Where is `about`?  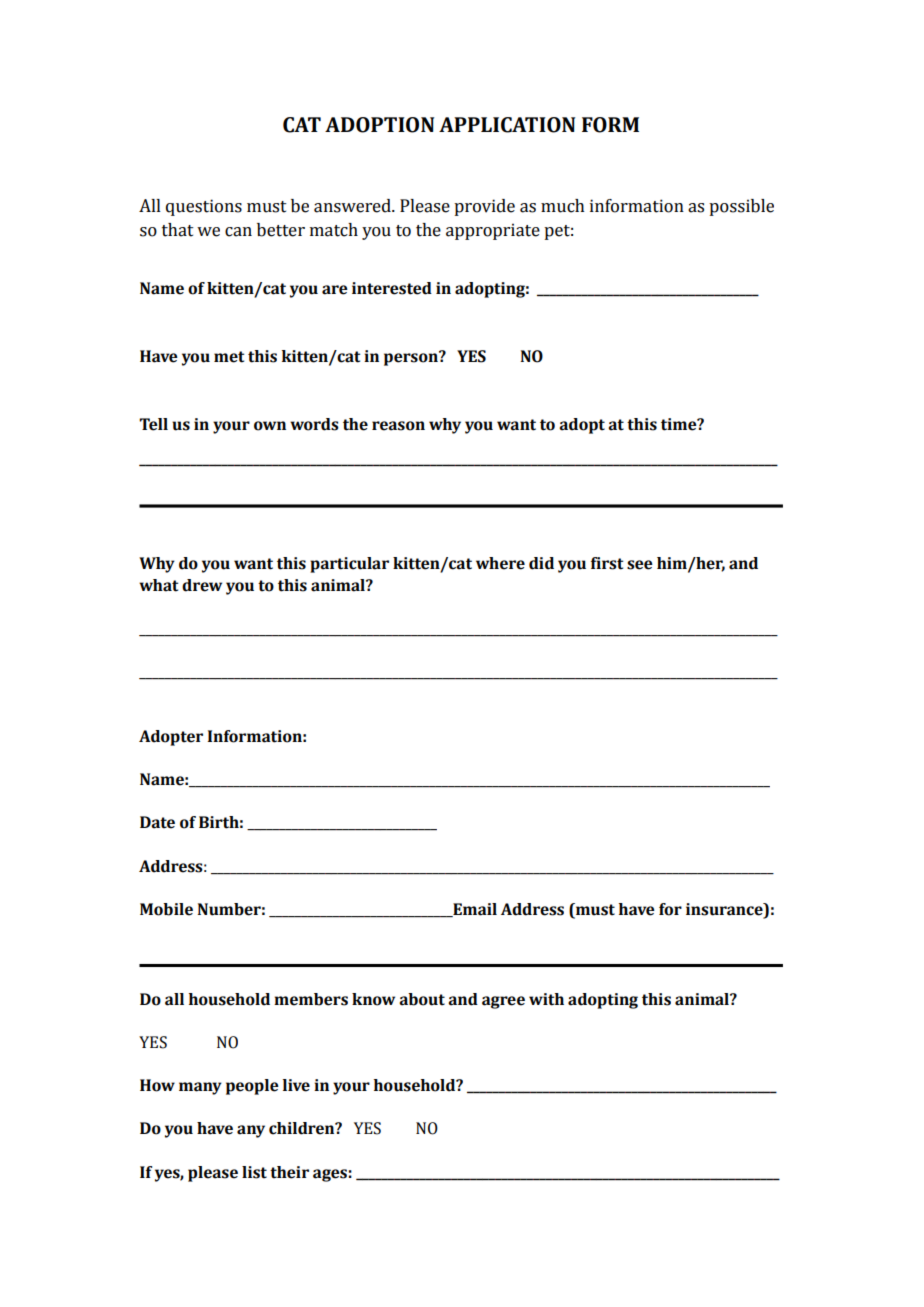 about is located at coordinates (422, 999).
